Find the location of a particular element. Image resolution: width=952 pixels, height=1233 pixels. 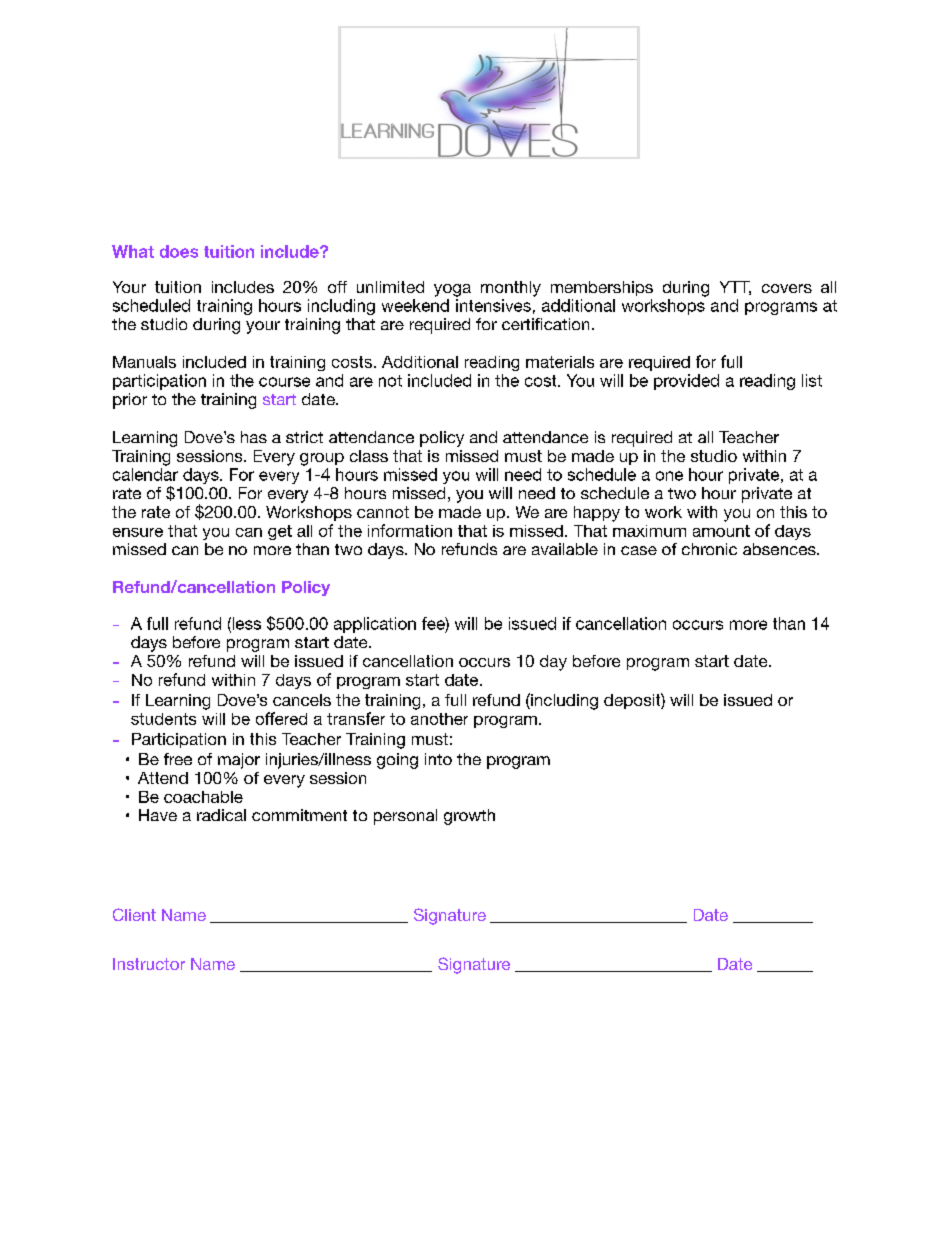

one is located at coordinates (669, 476).
